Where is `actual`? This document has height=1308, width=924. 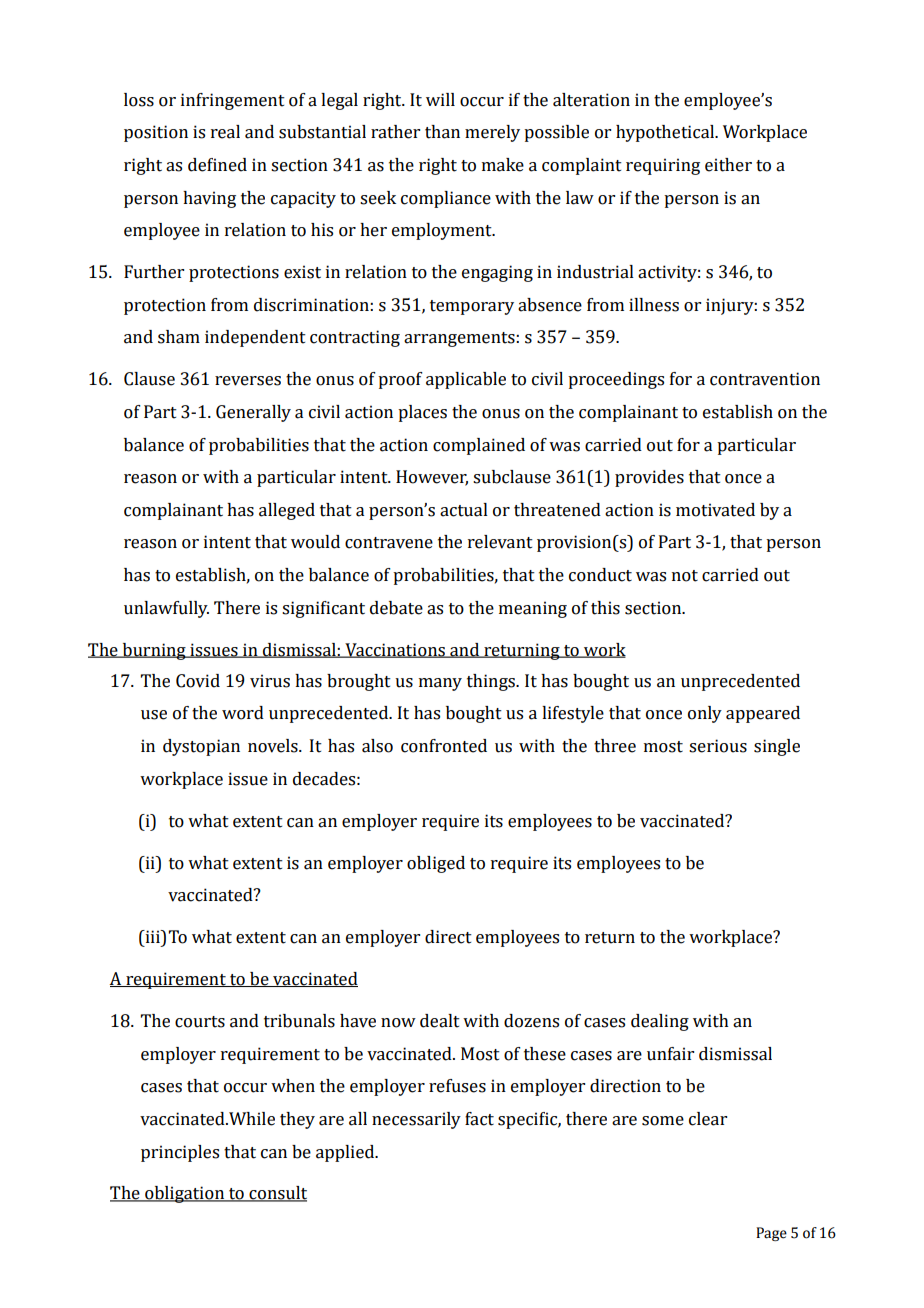 actual is located at coordinates (464, 510).
